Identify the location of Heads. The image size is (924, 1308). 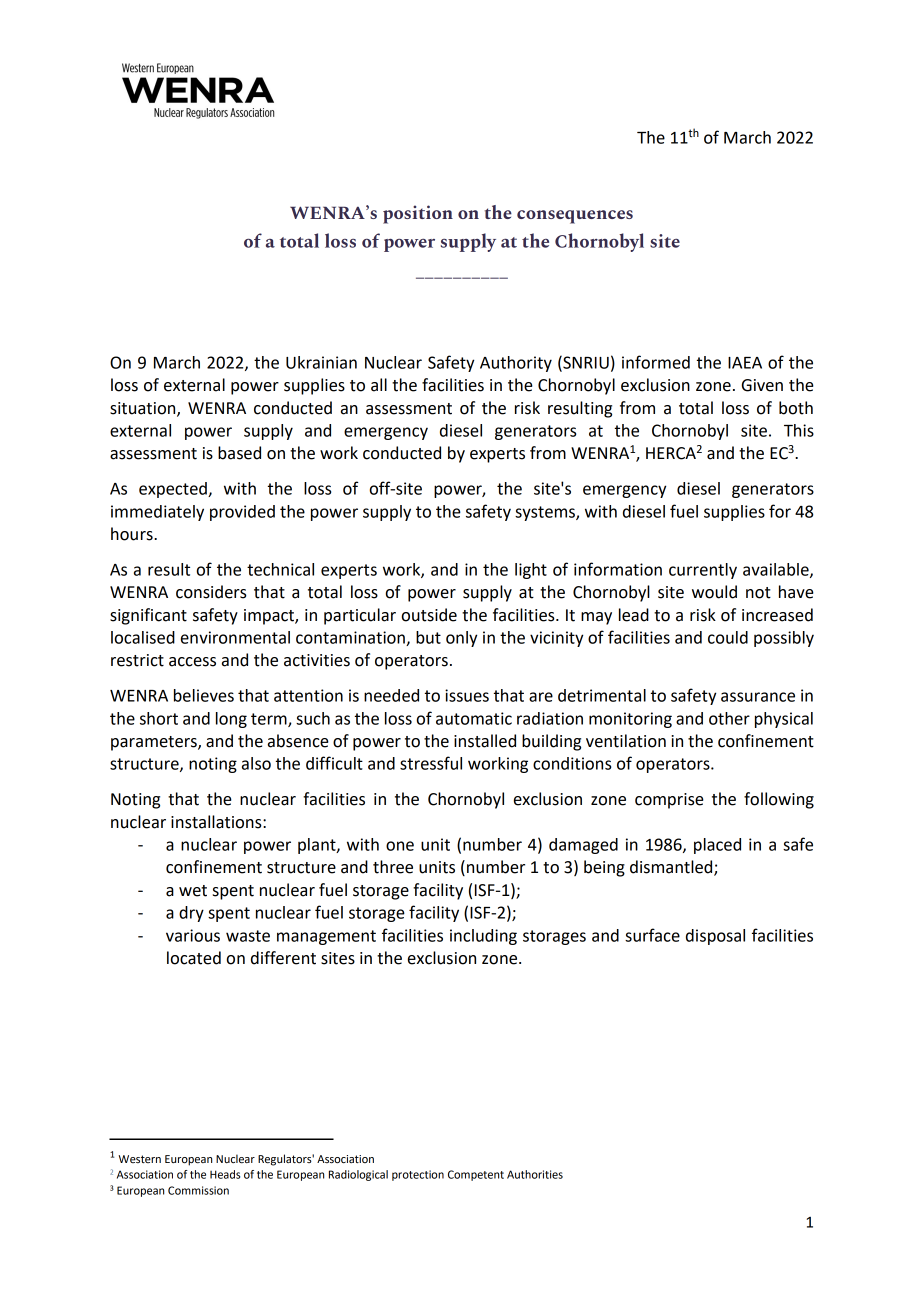
(225, 1174).
